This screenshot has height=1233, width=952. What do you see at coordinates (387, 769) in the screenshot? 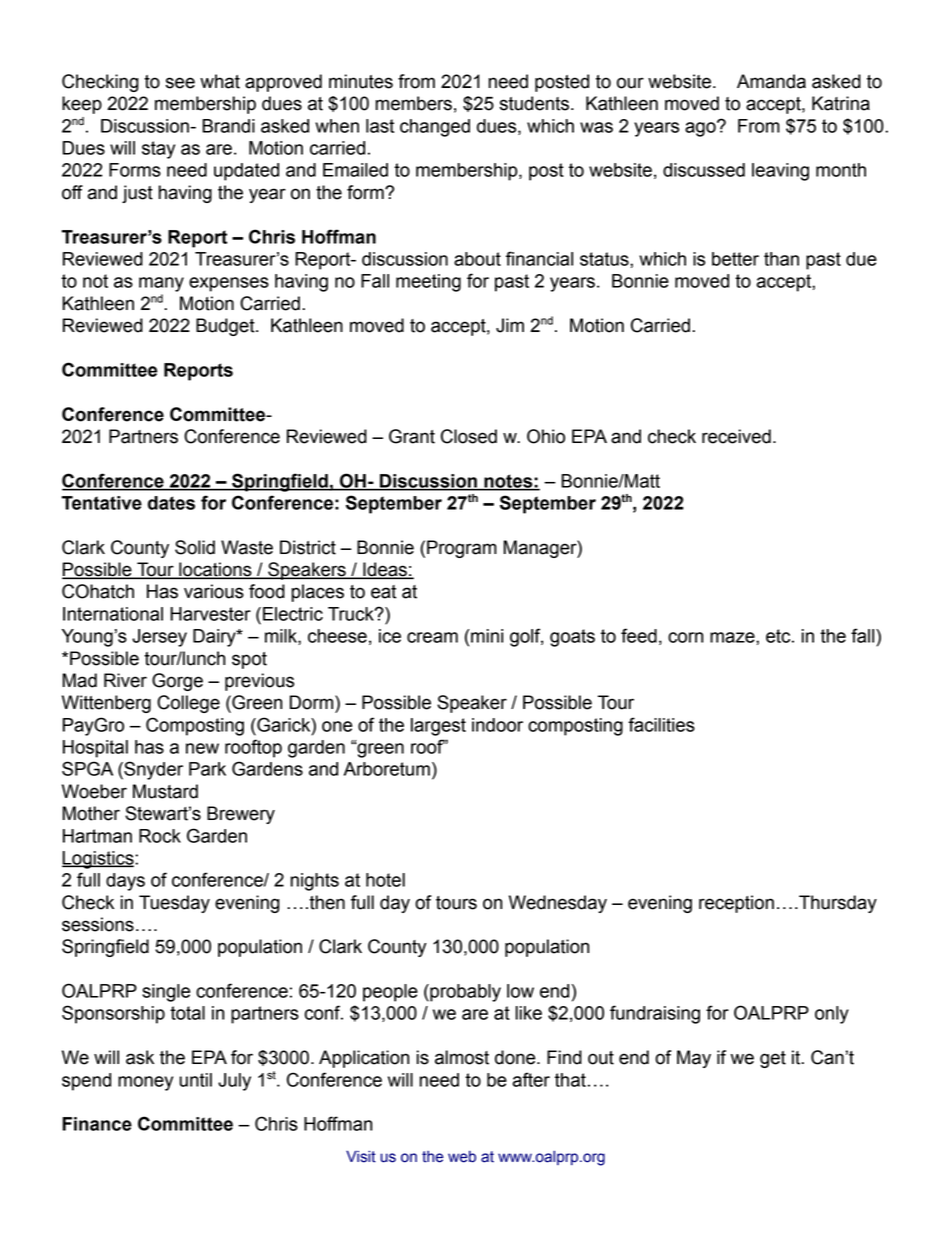
I see `Arboretum` at bounding box center [387, 769].
